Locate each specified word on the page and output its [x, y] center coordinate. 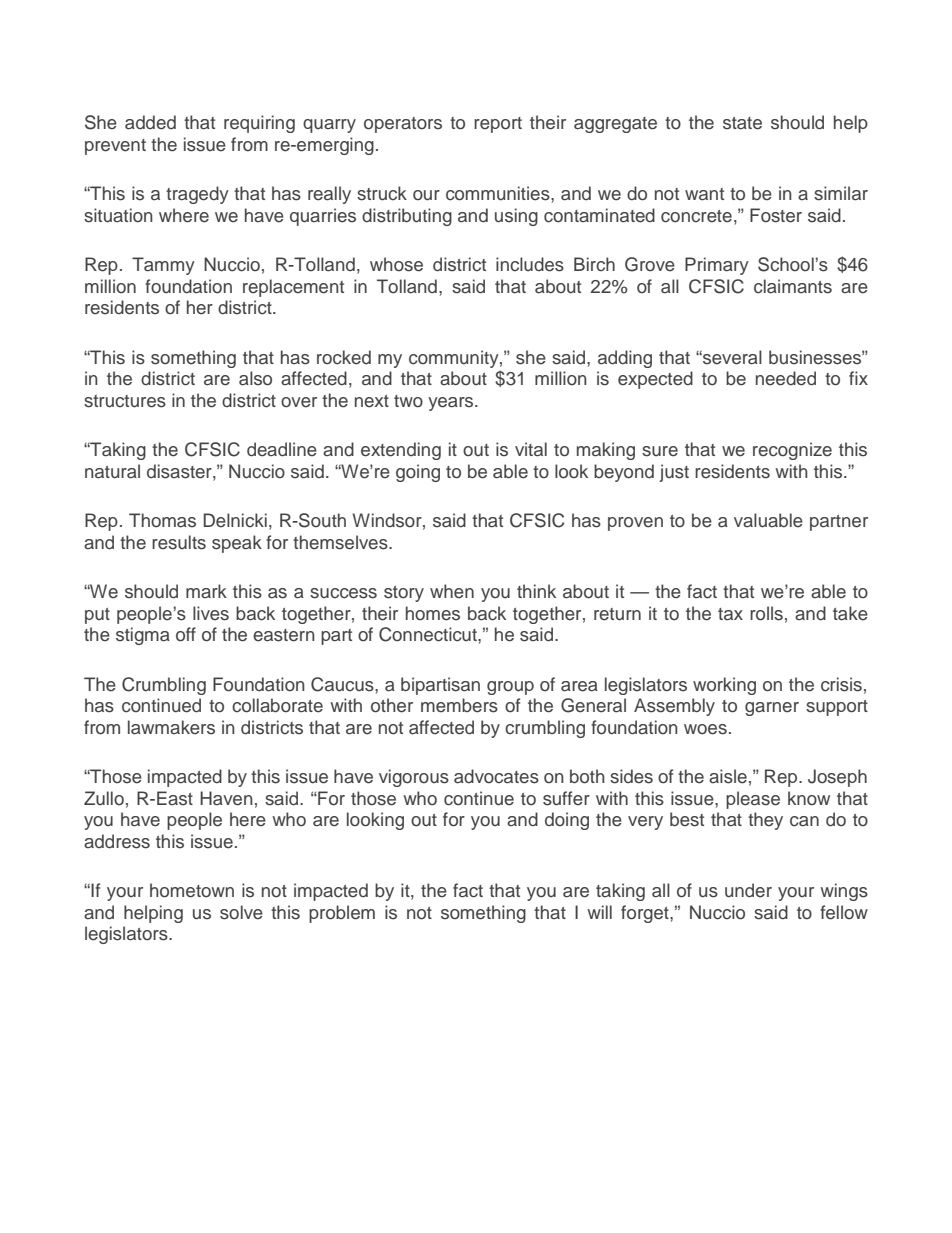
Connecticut [429, 634]
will [599, 912]
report [498, 125]
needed [786, 378]
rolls [766, 613]
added [150, 122]
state [742, 123]
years [452, 404]
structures [125, 401]
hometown [192, 890]
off [186, 634]
